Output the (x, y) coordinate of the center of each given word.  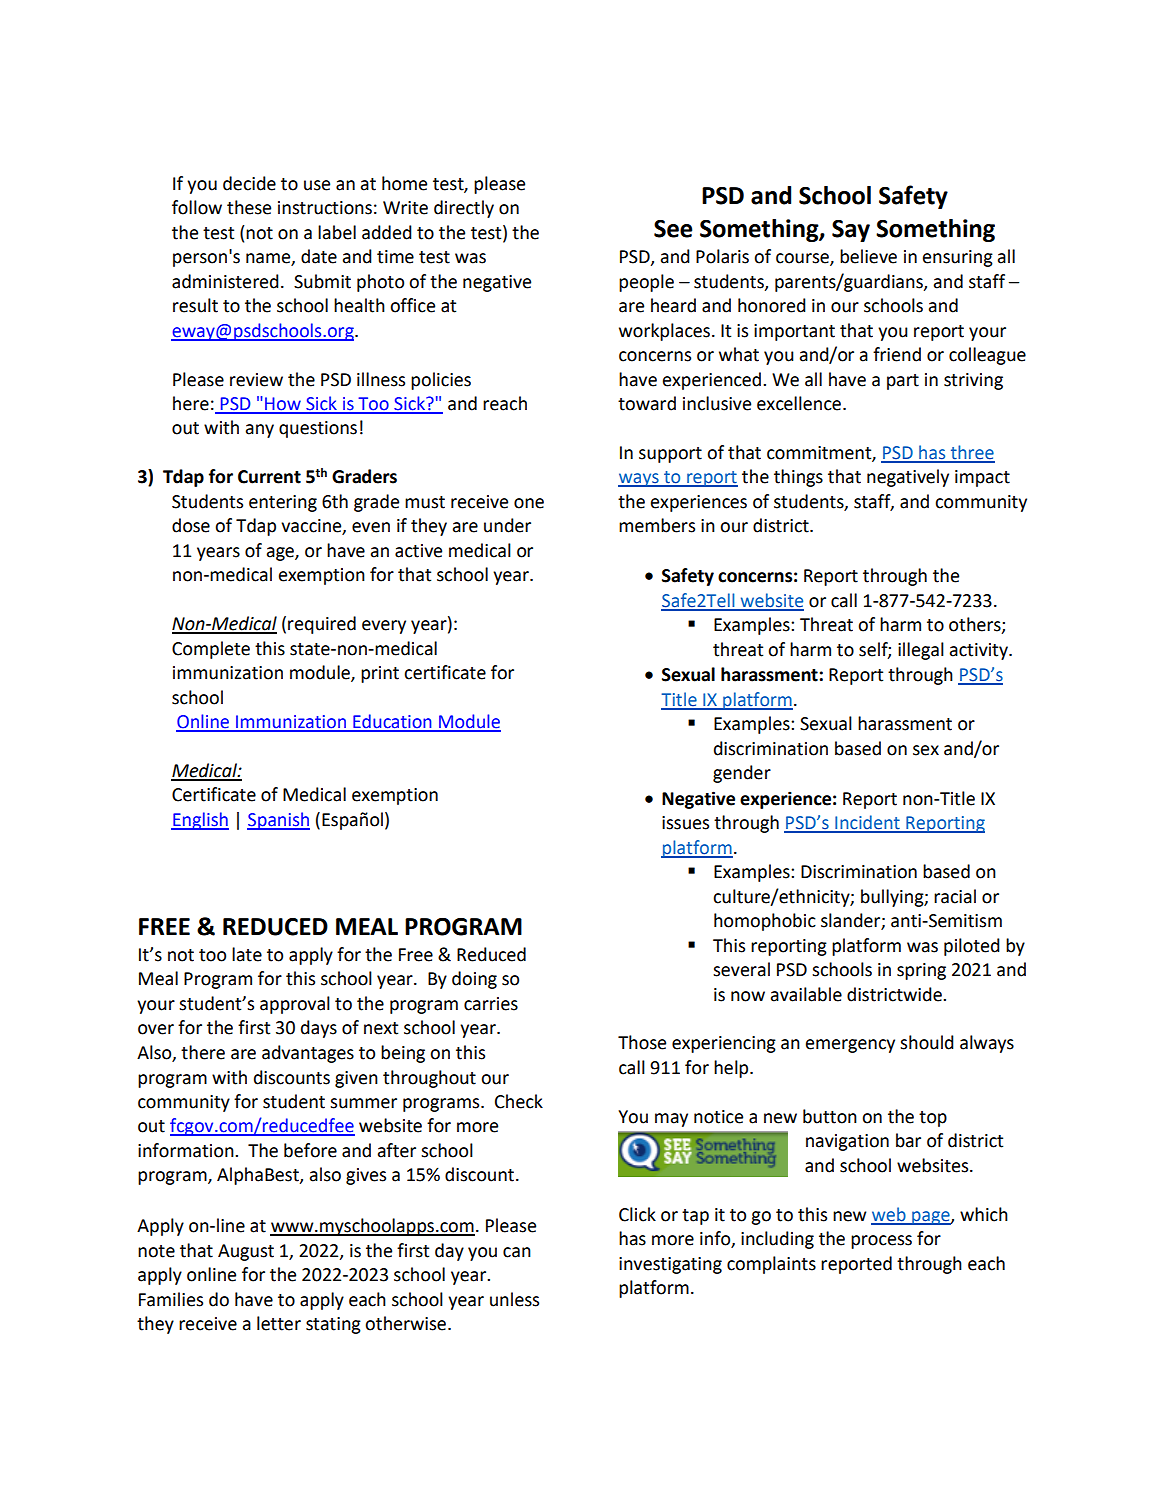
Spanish (278, 821)
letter (279, 1323)
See (673, 229)
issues (685, 823)
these (249, 207)
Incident (867, 823)
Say (851, 231)
